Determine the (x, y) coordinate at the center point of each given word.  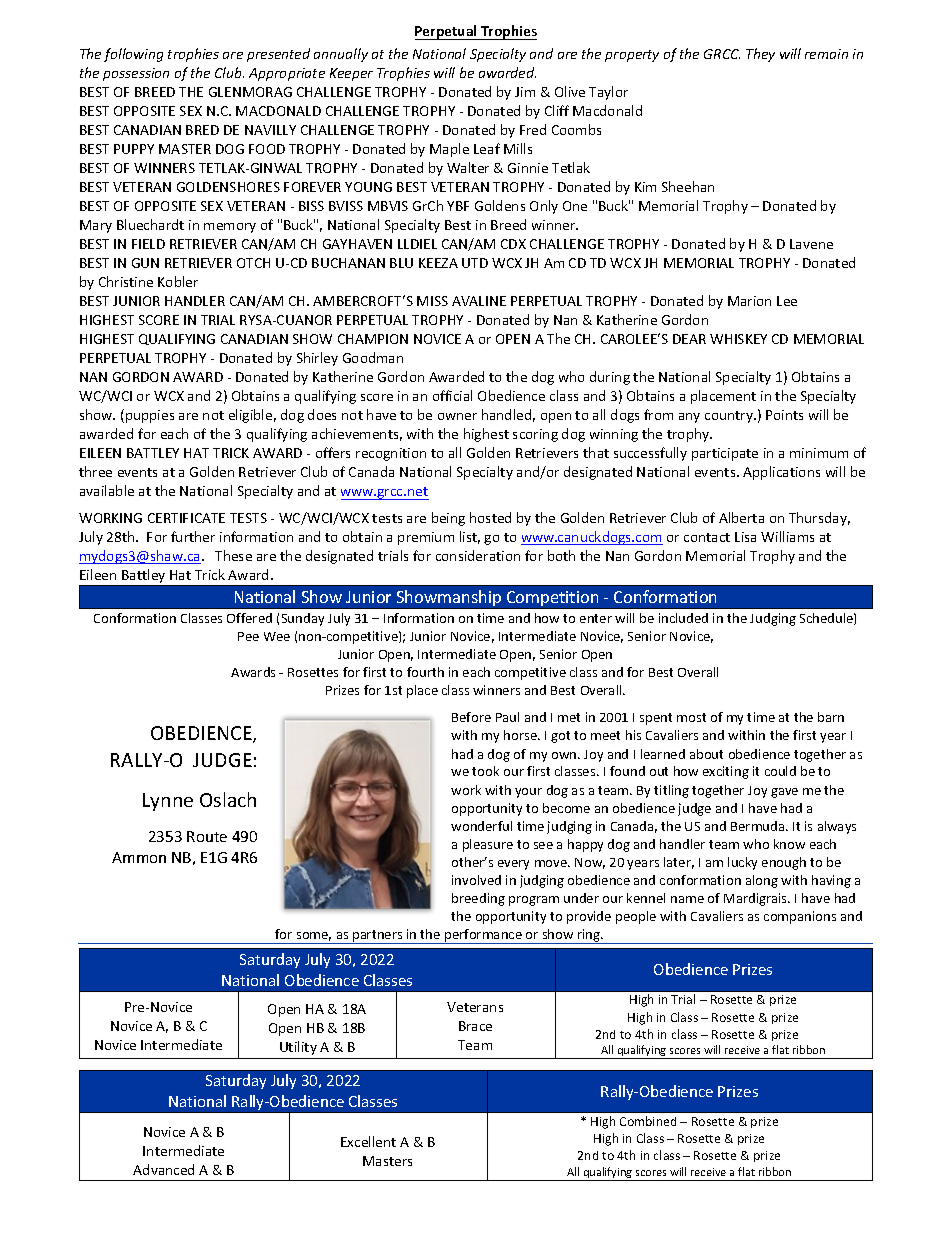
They (760, 55)
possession (136, 74)
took (485, 771)
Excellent (368, 1141)
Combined (648, 1121)
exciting (726, 772)
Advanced (163, 1169)
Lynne (168, 802)
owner (457, 416)
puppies (150, 416)
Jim (525, 92)
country (730, 417)
